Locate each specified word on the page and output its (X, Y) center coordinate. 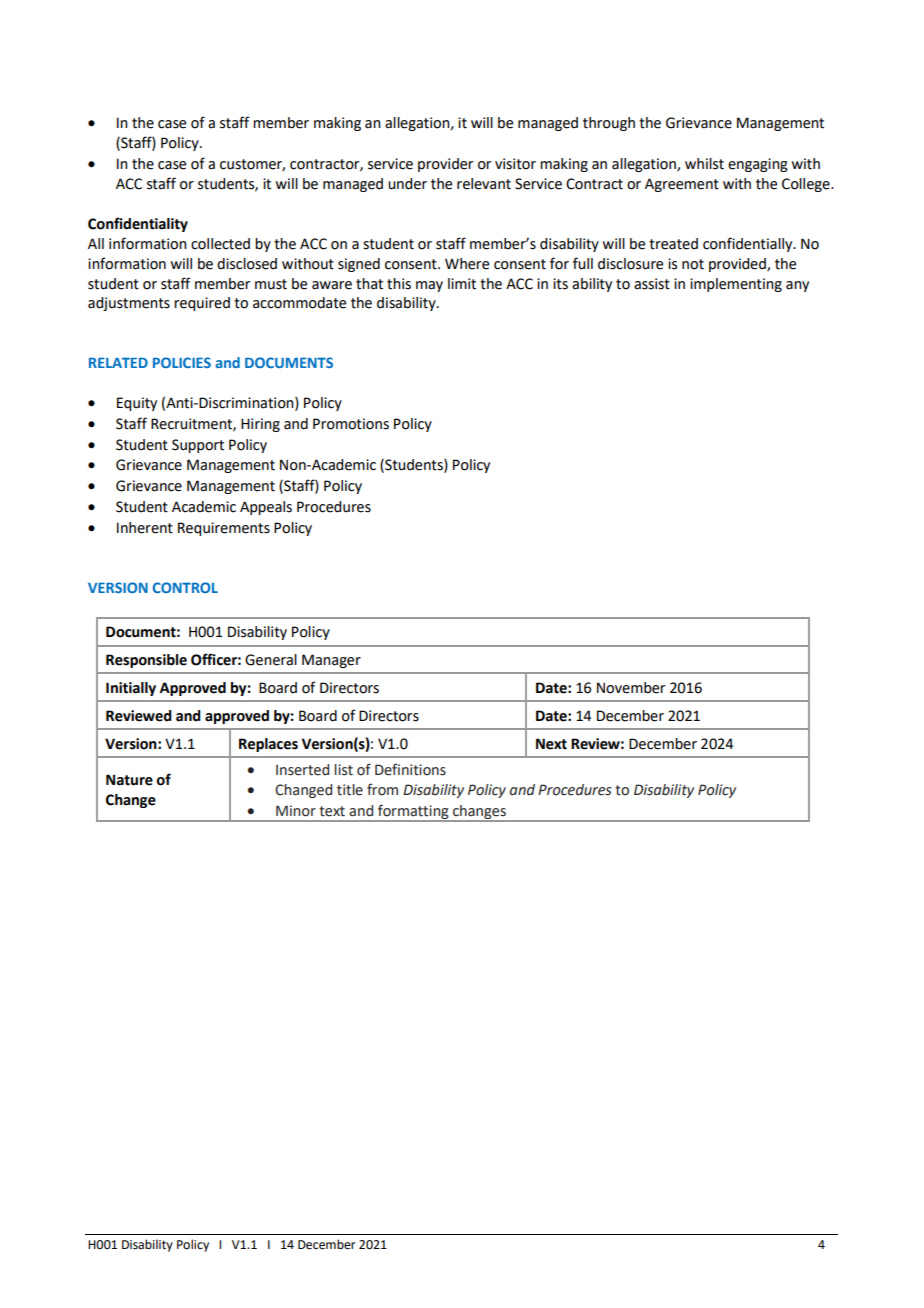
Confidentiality (138, 224)
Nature (129, 780)
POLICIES (182, 362)
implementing (736, 285)
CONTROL (185, 587)
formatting (413, 812)
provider (445, 165)
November (631, 688)
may (429, 286)
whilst (704, 164)
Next (551, 744)
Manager (331, 661)
